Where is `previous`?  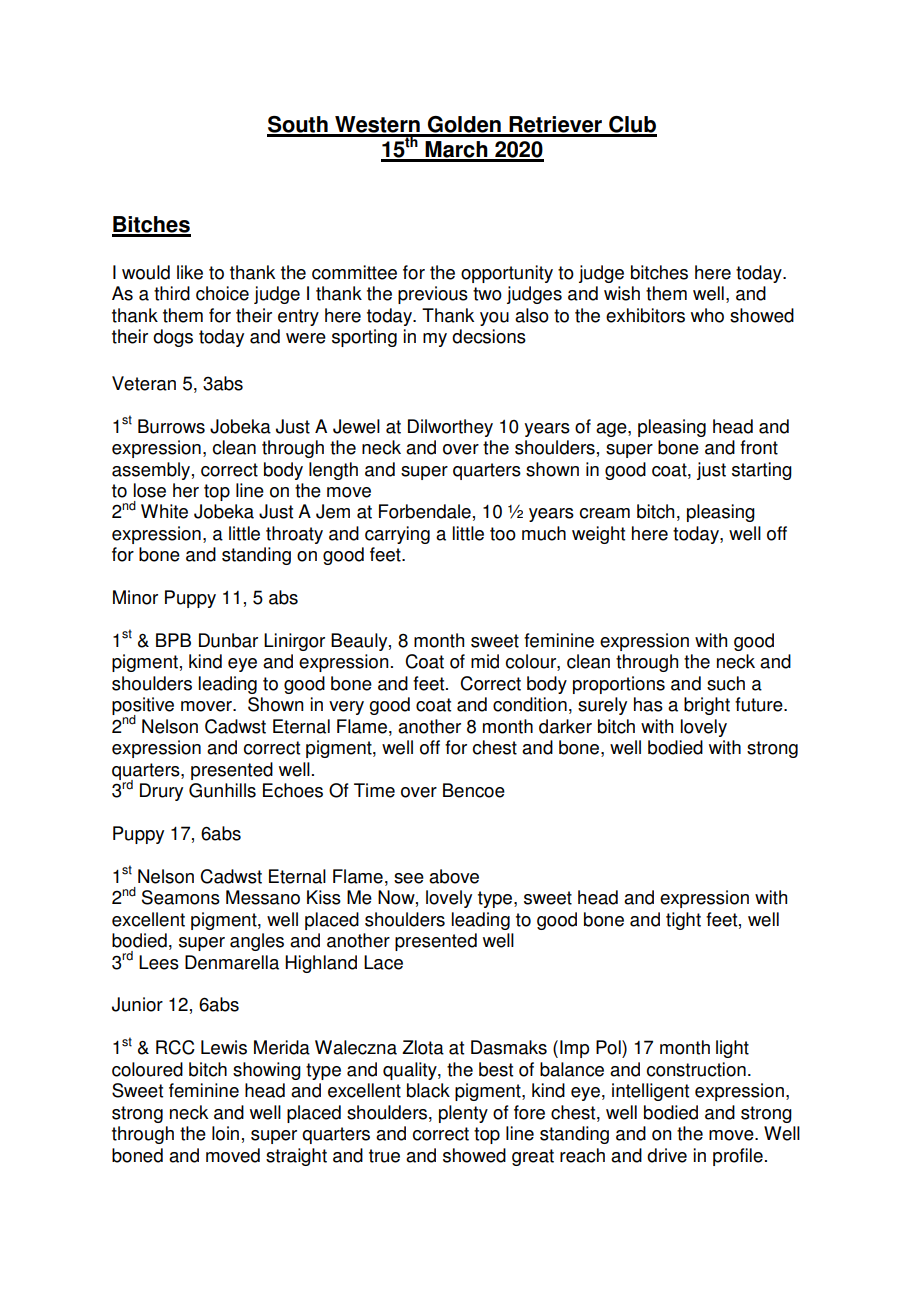 previous is located at coordinates (433, 295).
